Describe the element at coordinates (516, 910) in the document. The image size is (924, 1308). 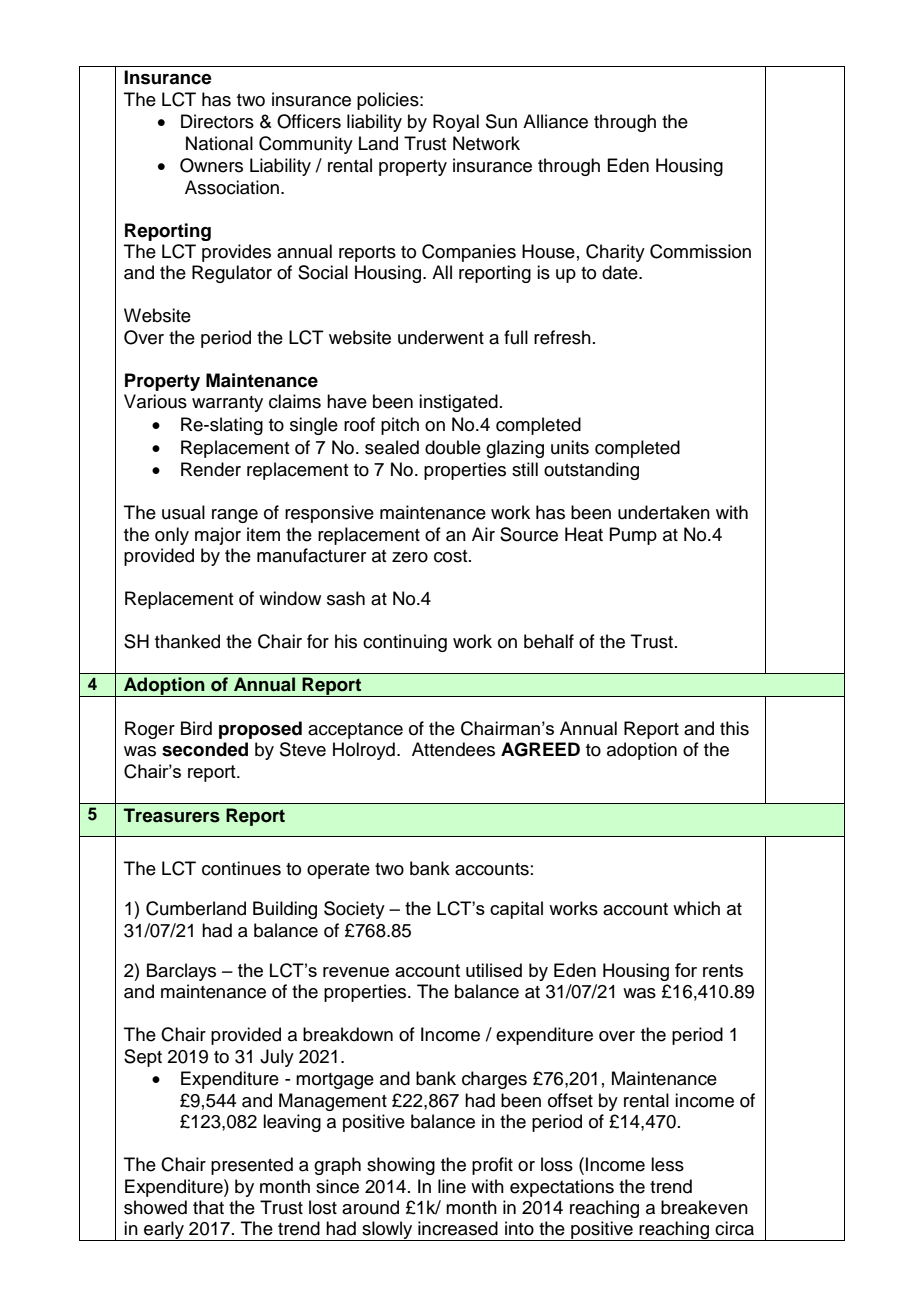
I see `capital` at that location.
